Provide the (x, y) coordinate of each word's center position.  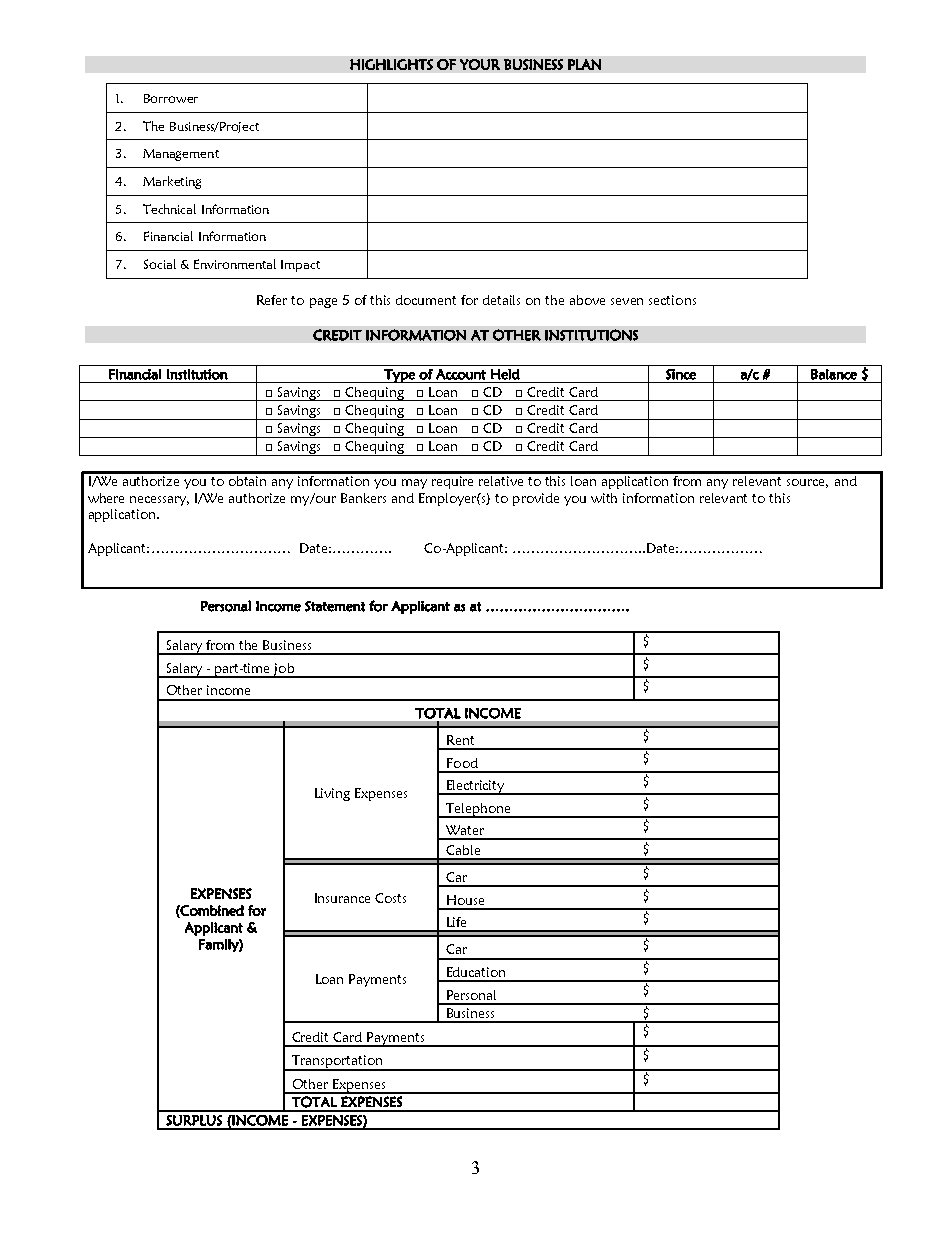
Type (399, 376)
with (604, 498)
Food (462, 763)
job (284, 670)
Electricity (476, 787)
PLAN (584, 64)
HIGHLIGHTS (391, 64)
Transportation (337, 1063)
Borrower (171, 98)
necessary (159, 501)
